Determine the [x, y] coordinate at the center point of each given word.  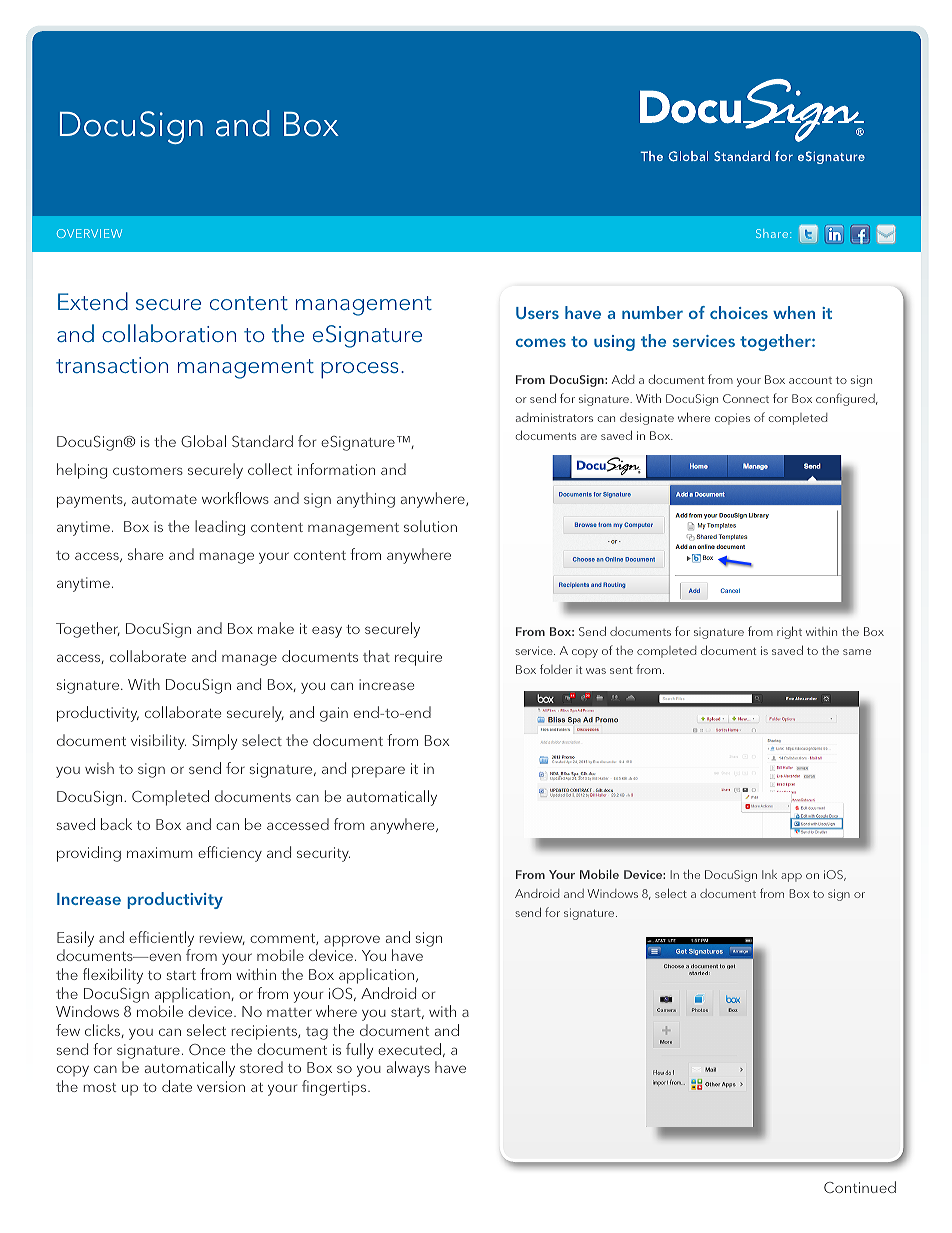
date [177, 1086]
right [789, 632]
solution [430, 526]
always [408, 1069]
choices [739, 312]
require [418, 658]
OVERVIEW [89, 233]
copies [732, 419]
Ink [769, 874]
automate [164, 499]
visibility [158, 742]
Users [537, 313]
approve [352, 941]
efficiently [161, 939]
